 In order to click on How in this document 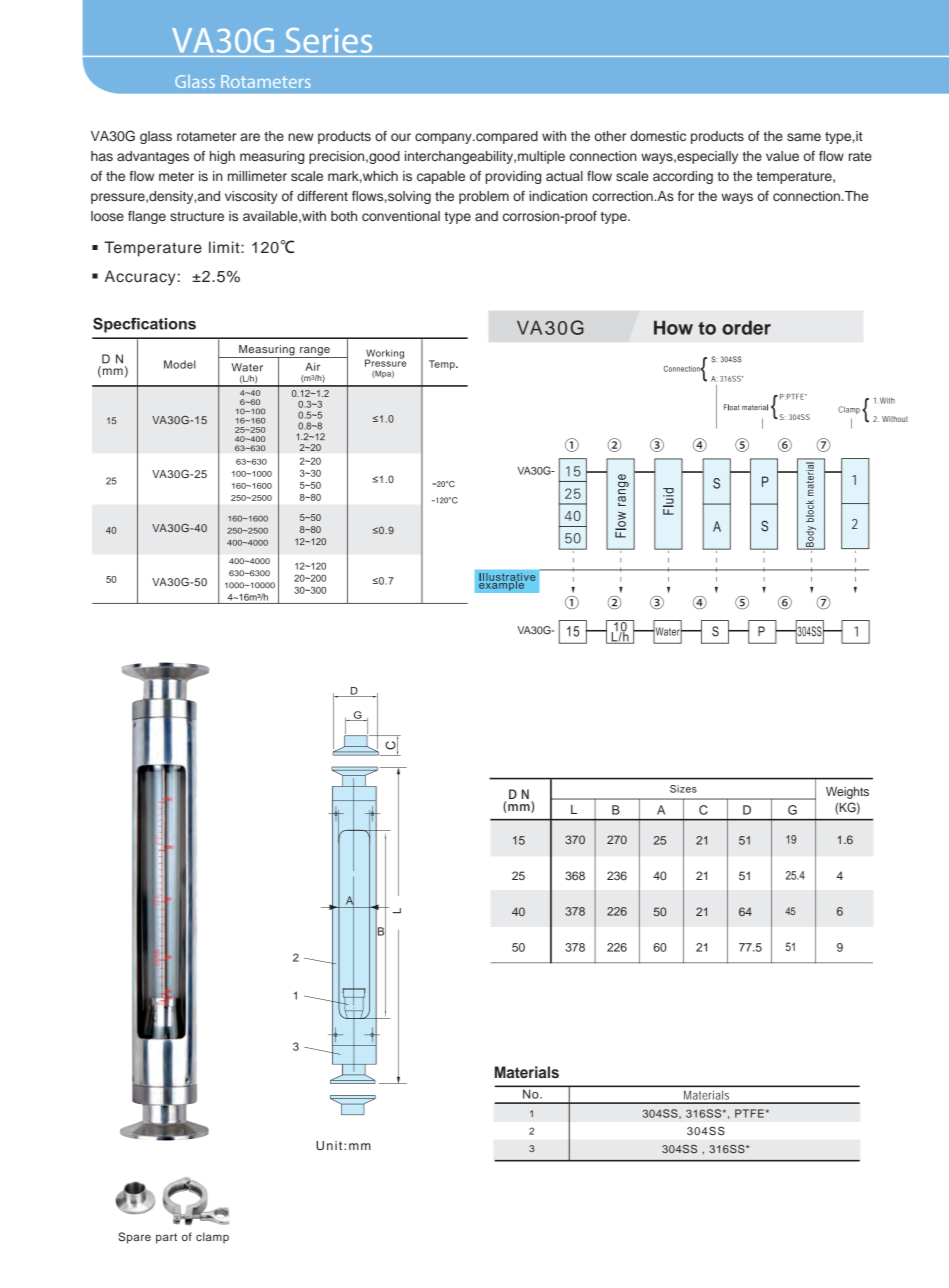, I will do `click(673, 327)`.
